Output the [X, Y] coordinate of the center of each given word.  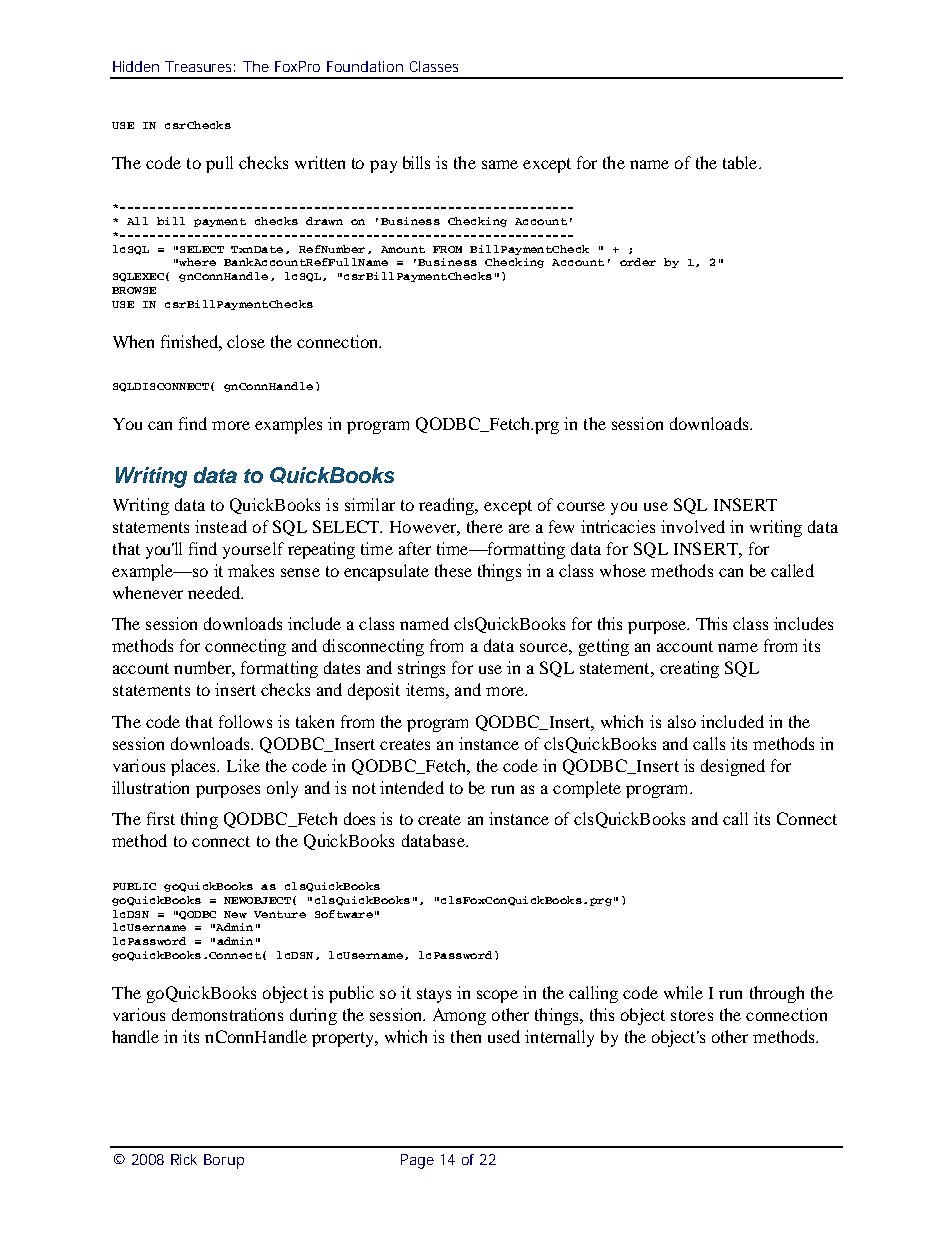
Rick [184, 1159]
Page [417, 1161]
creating [689, 669]
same [500, 164]
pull [219, 164]
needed [215, 592]
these [453, 570]
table [741, 162]
